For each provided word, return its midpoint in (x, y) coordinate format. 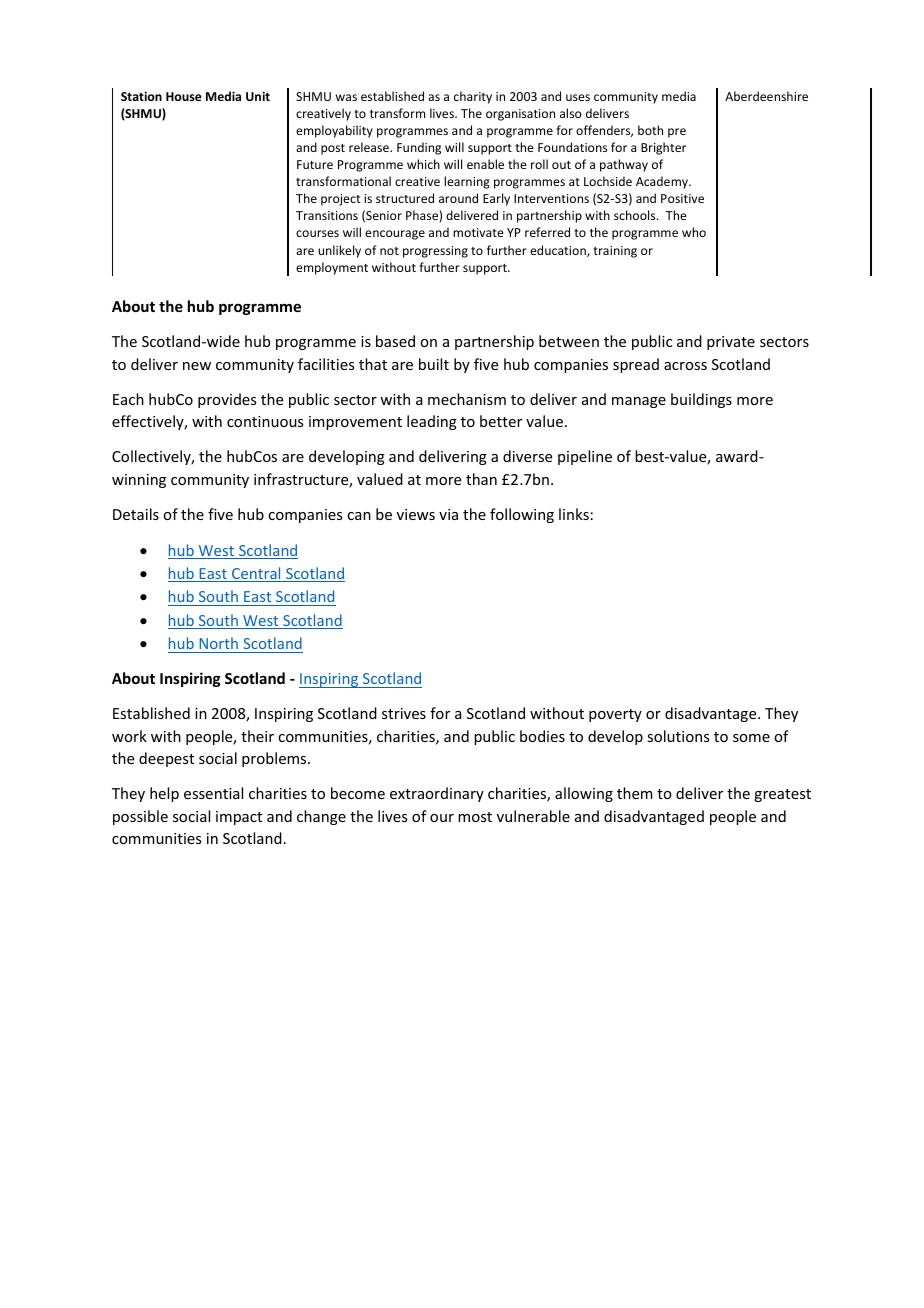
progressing (435, 252)
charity (473, 97)
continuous (265, 421)
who (694, 232)
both (650, 130)
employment (332, 268)
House (184, 96)
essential (213, 793)
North (218, 643)
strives (404, 713)
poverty (615, 715)
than (481, 479)
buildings (701, 400)
